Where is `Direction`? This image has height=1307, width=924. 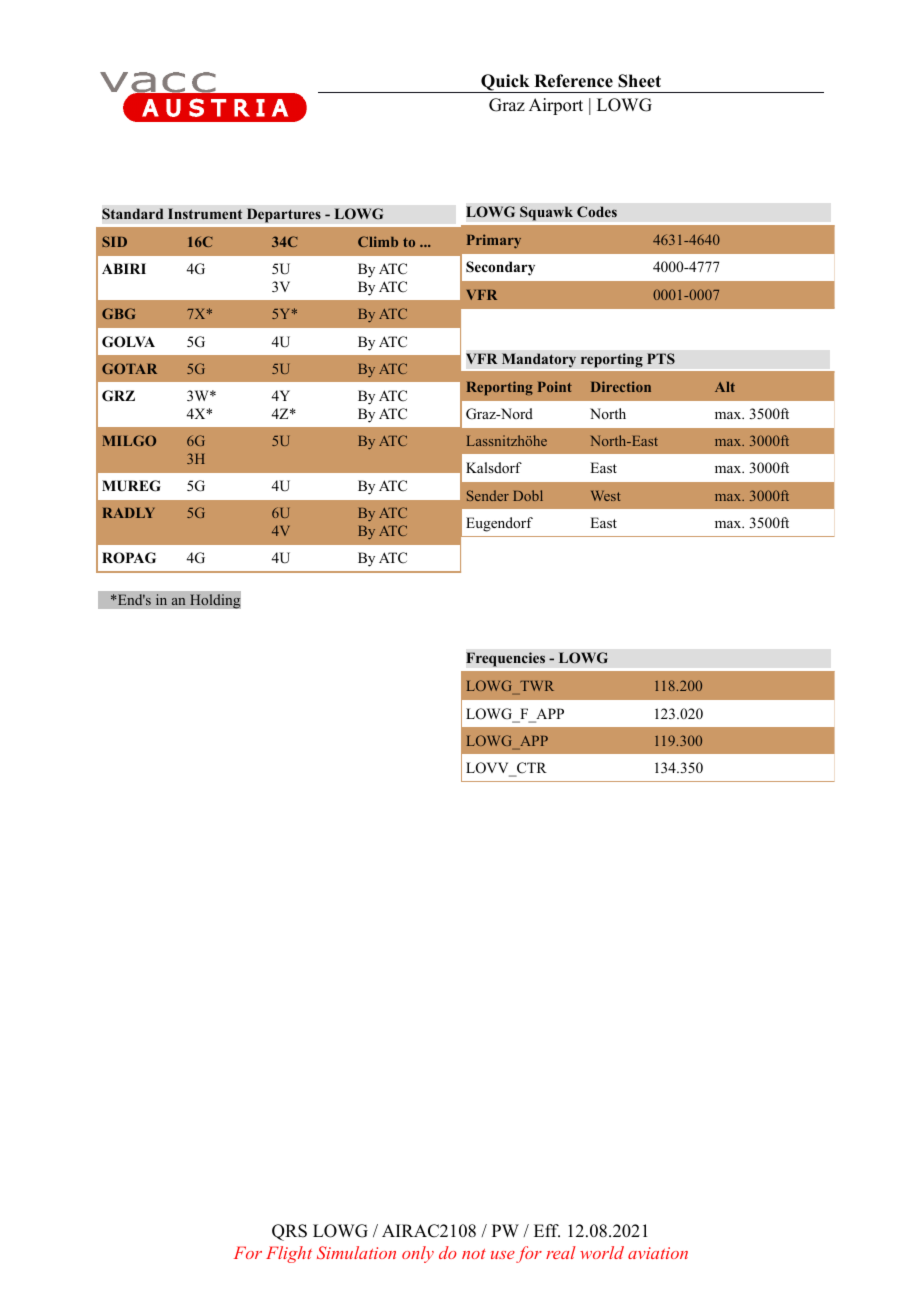 Direction is located at coordinates (621, 386).
